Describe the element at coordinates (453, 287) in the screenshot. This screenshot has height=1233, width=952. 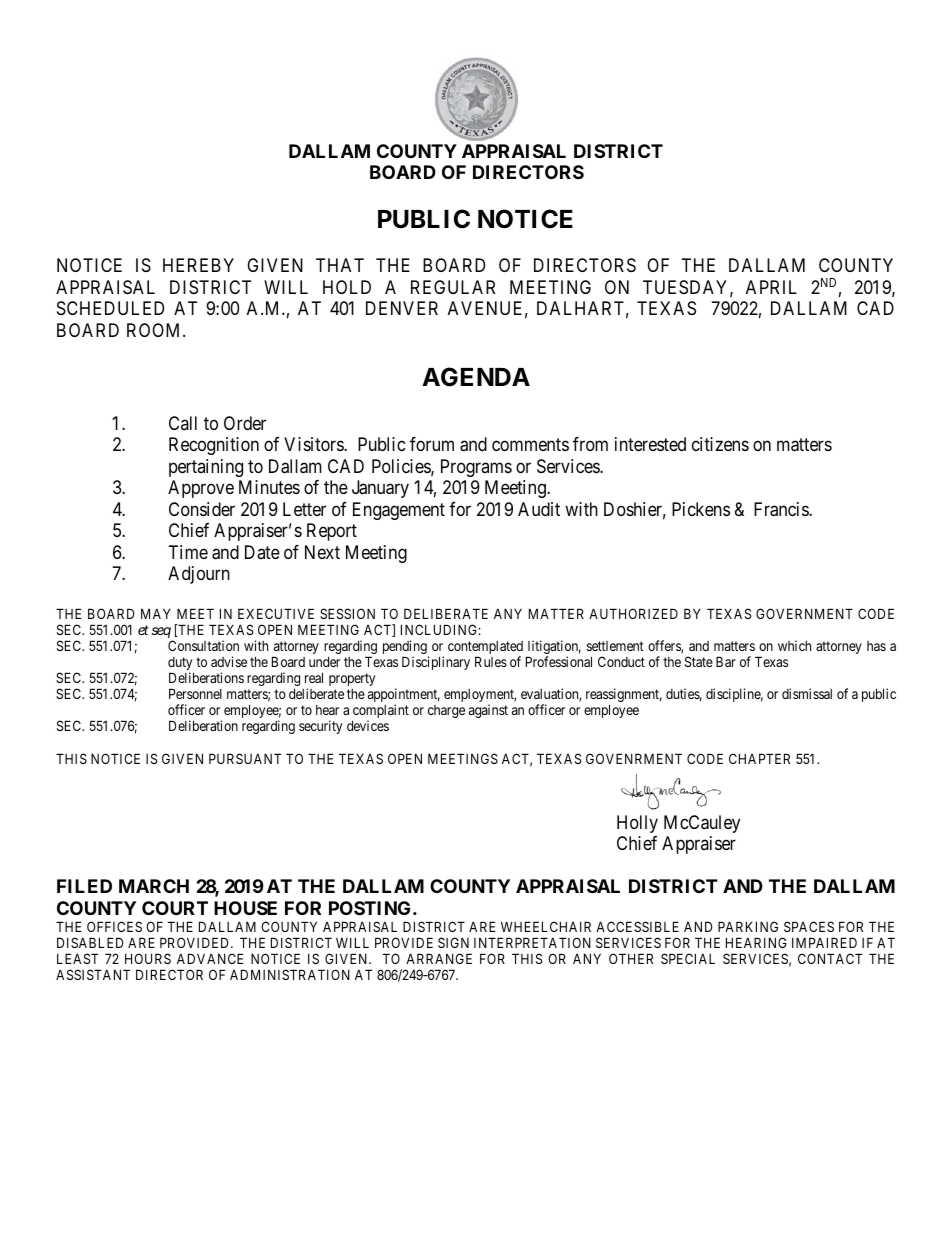
I see `REGULAR` at that location.
